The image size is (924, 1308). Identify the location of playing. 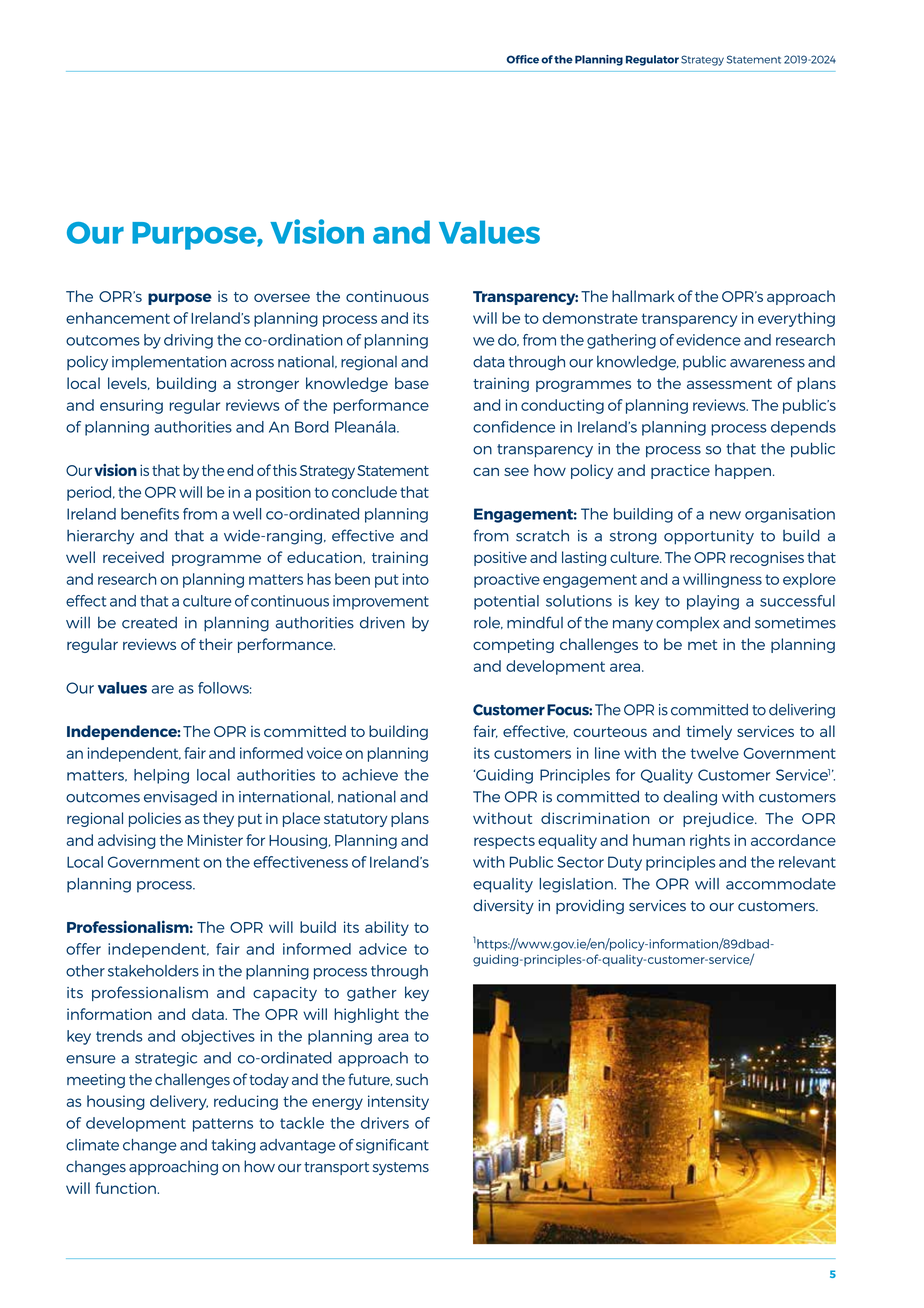
(713, 602).
